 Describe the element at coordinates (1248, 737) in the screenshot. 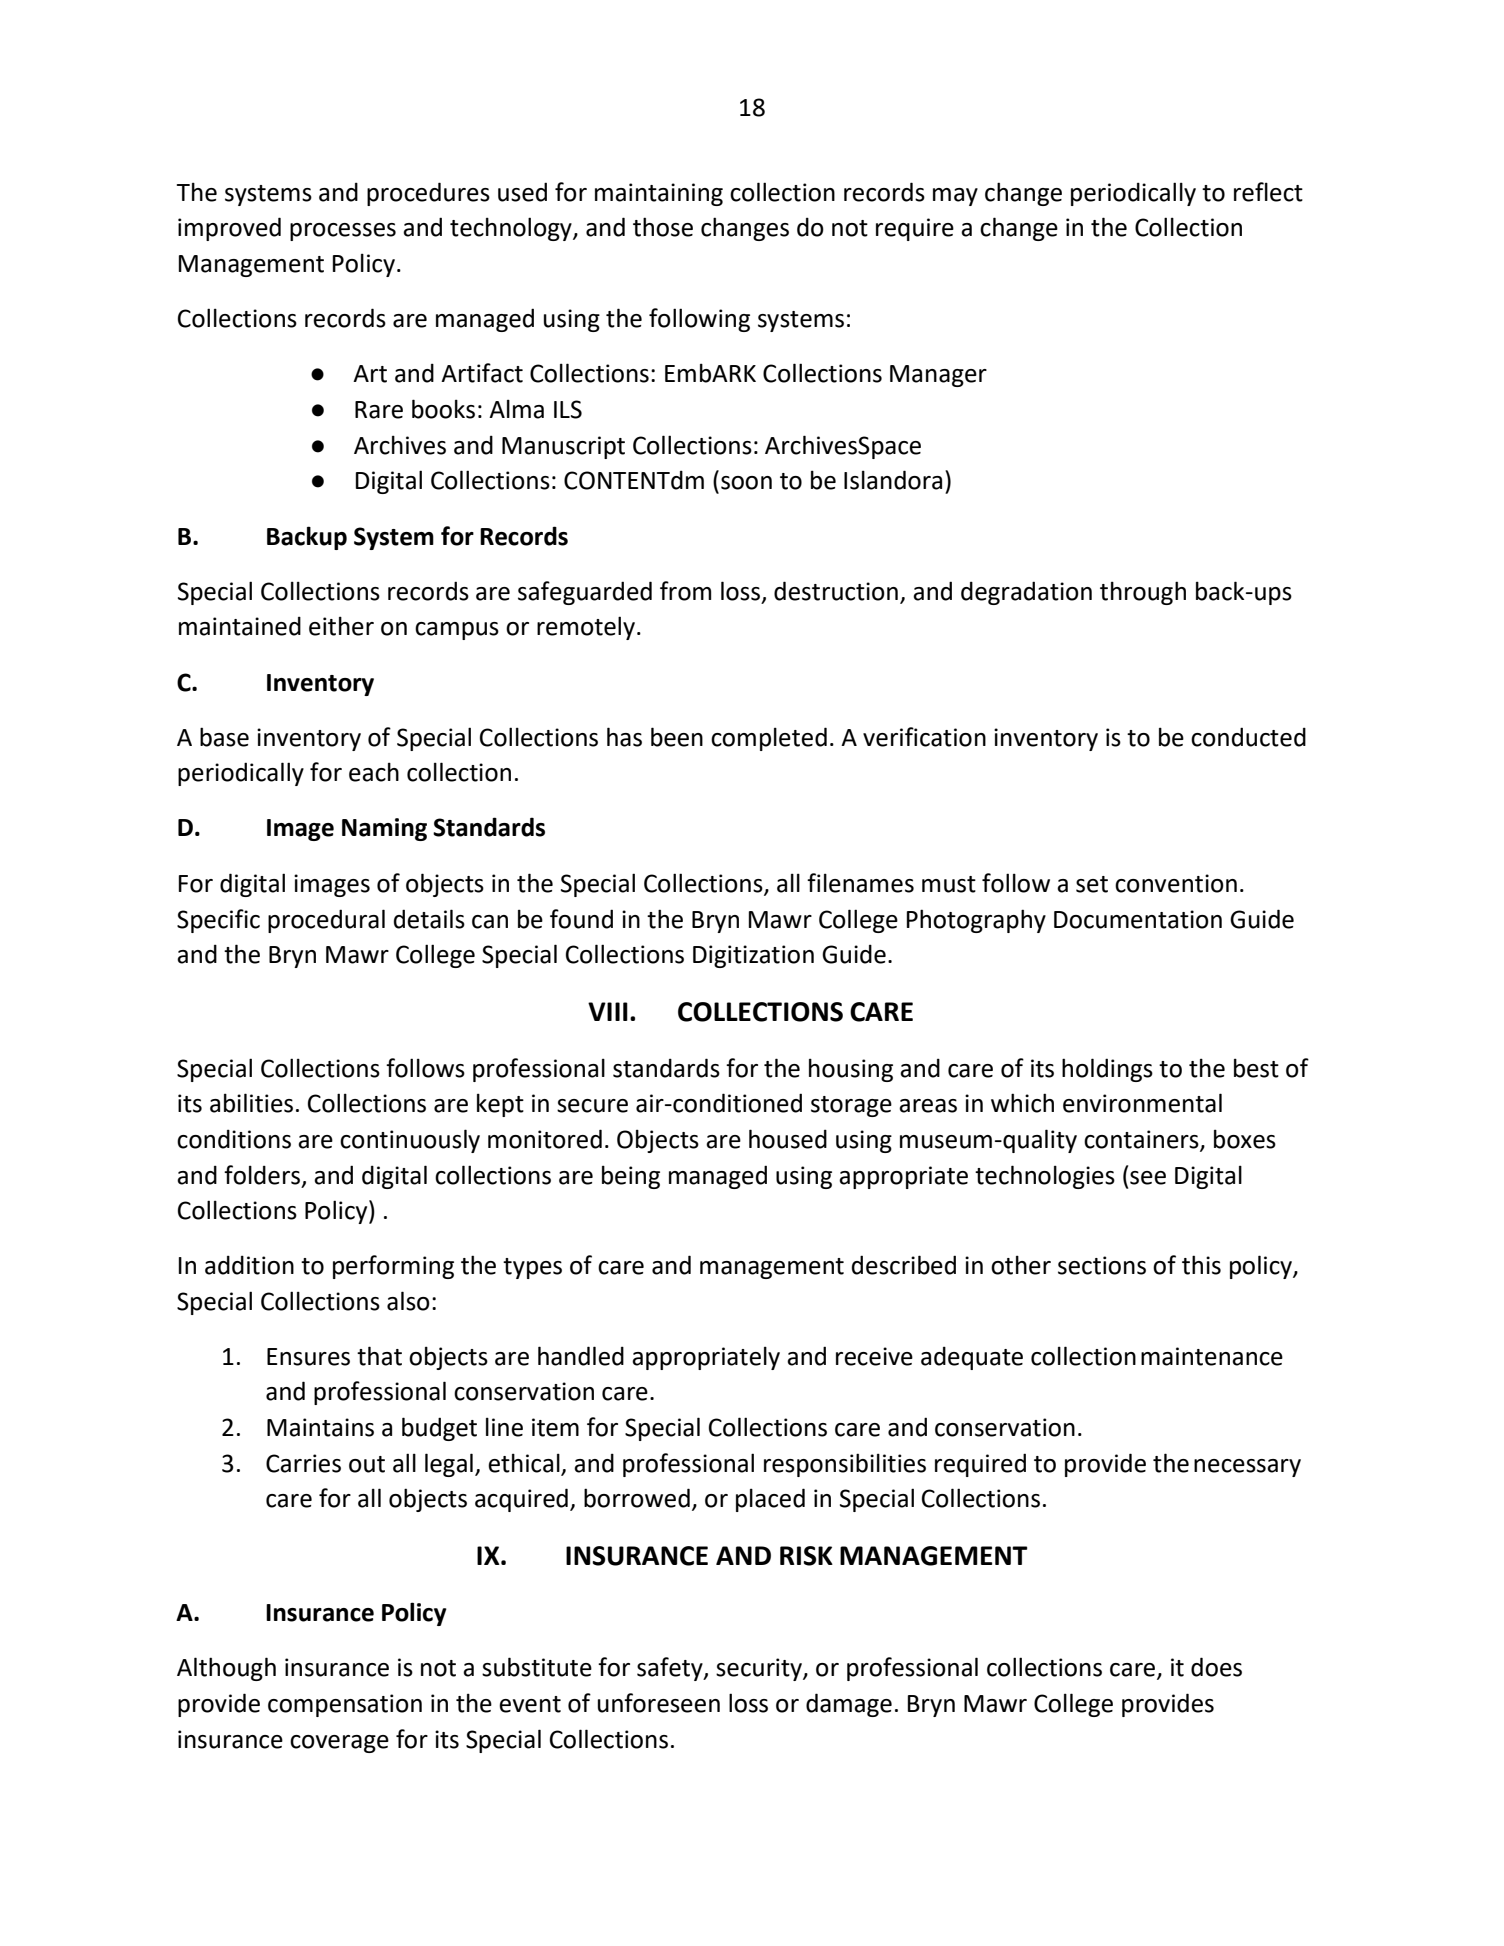

I see `conducted` at that location.
